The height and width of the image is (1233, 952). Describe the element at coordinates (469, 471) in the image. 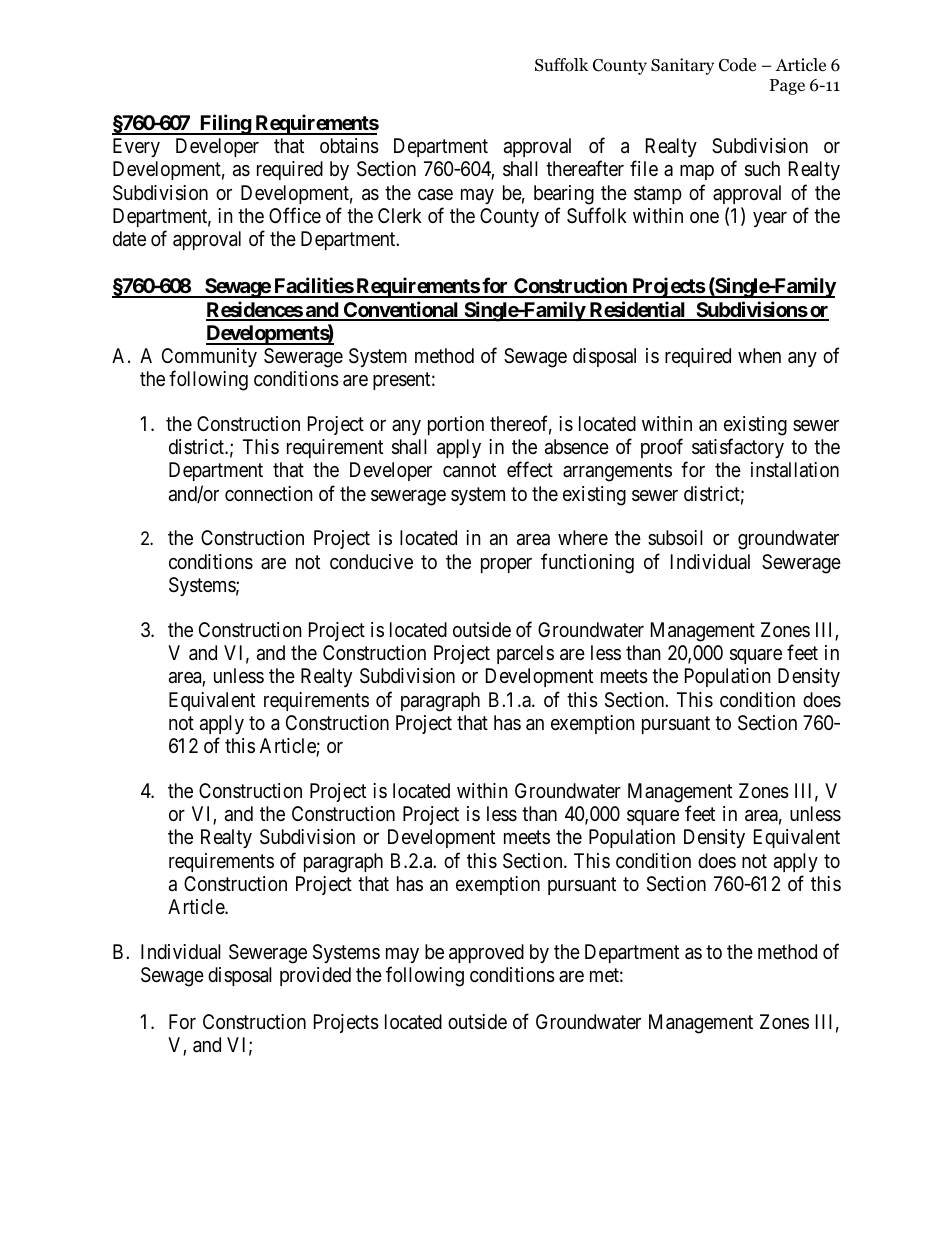

I see `cannot` at that location.
